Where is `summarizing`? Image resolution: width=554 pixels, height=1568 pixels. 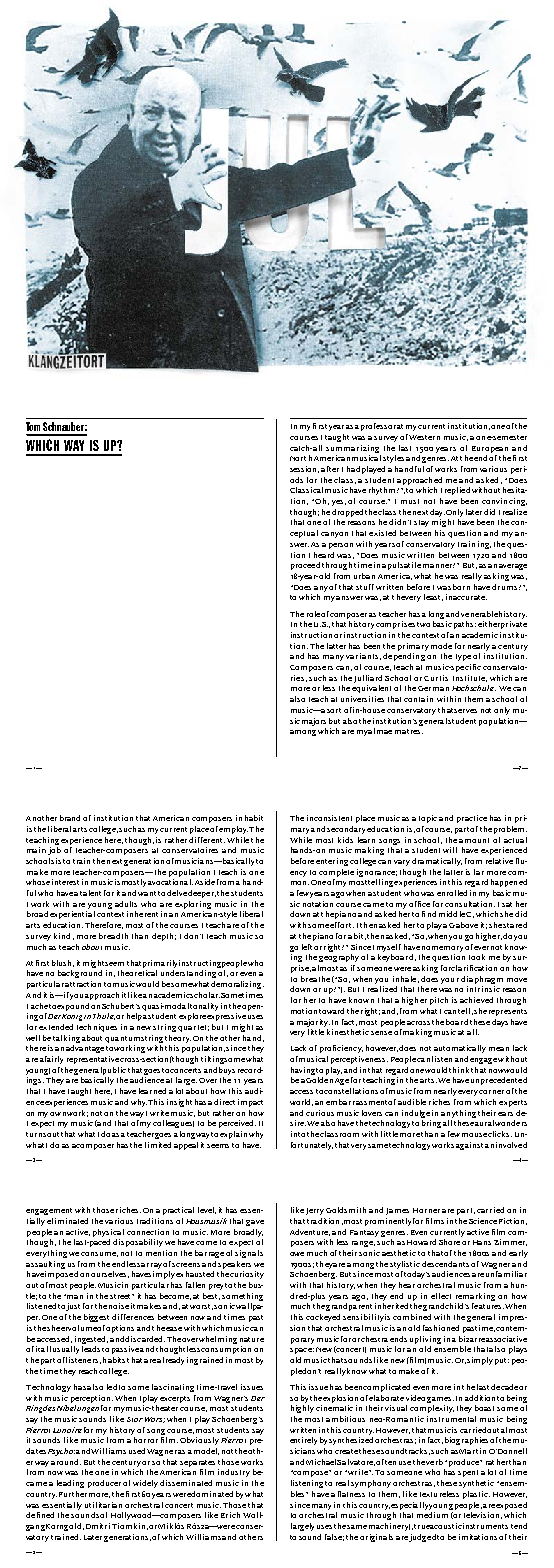
summarizing is located at coordinates (352, 449).
